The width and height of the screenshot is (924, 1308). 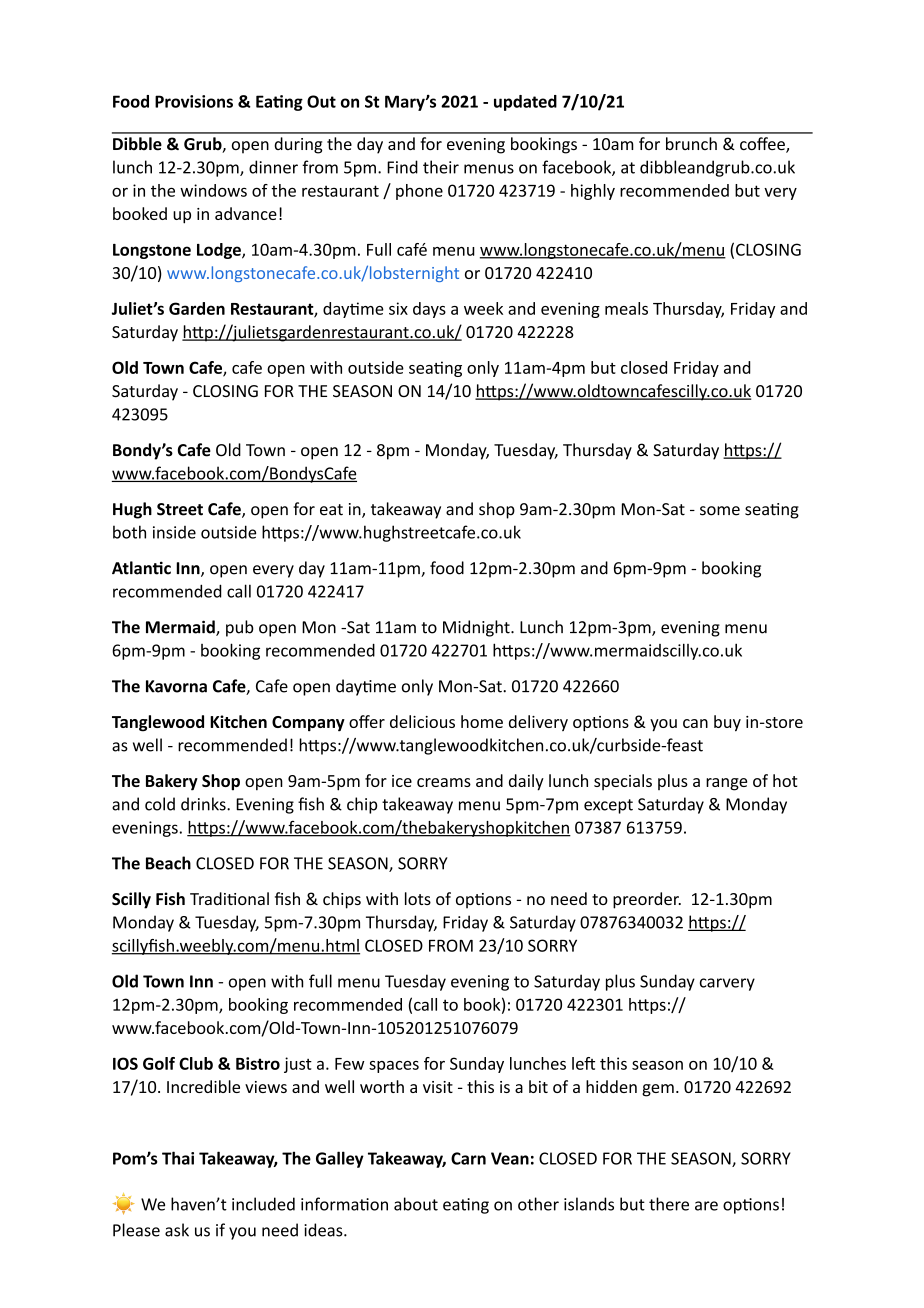 What do you see at coordinates (194, 101) in the screenshot?
I see `Provisions` at bounding box center [194, 101].
